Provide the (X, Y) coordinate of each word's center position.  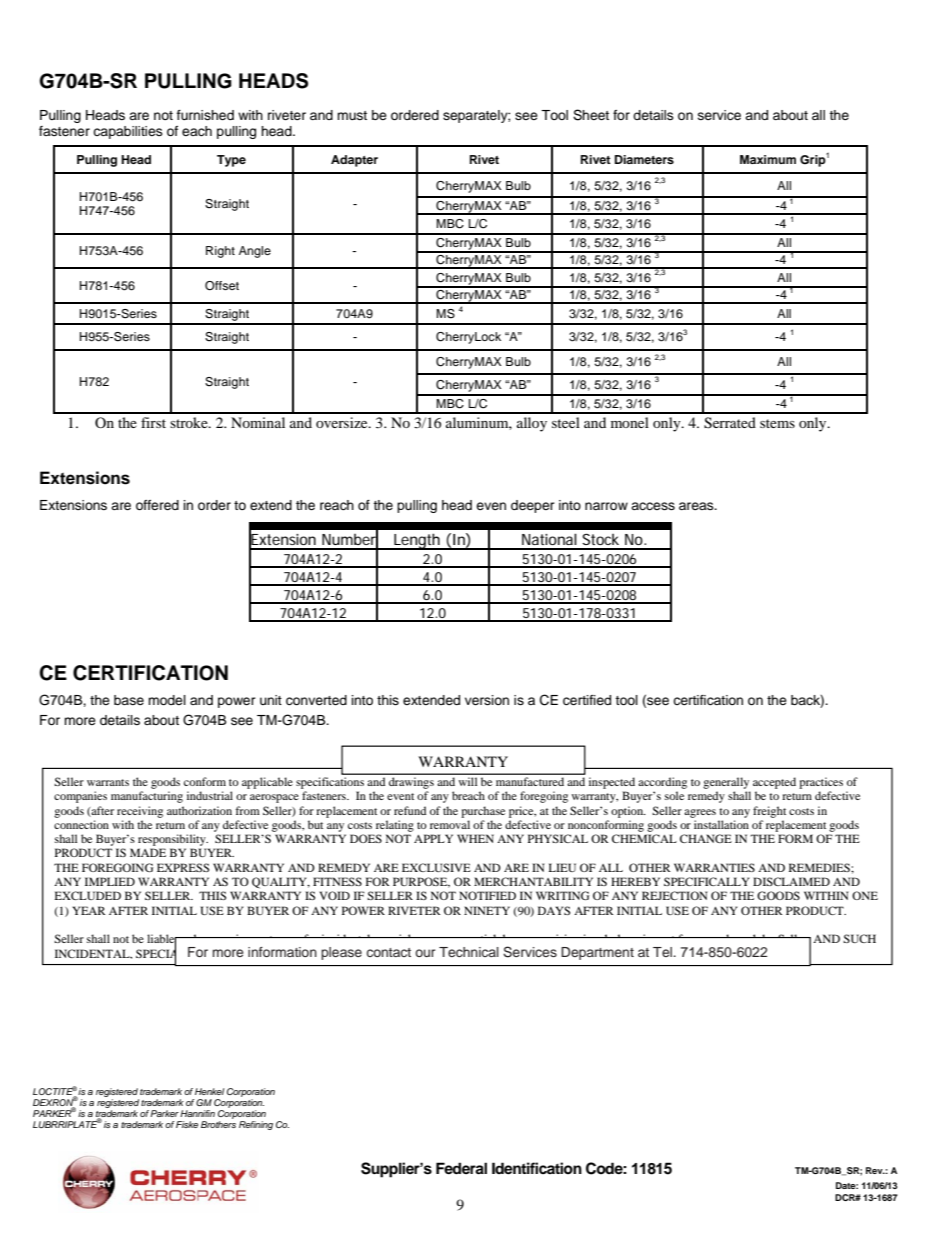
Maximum (768, 159)
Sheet (591, 115)
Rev (875, 1170)
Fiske (187, 1124)
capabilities (128, 132)
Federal (461, 1168)
